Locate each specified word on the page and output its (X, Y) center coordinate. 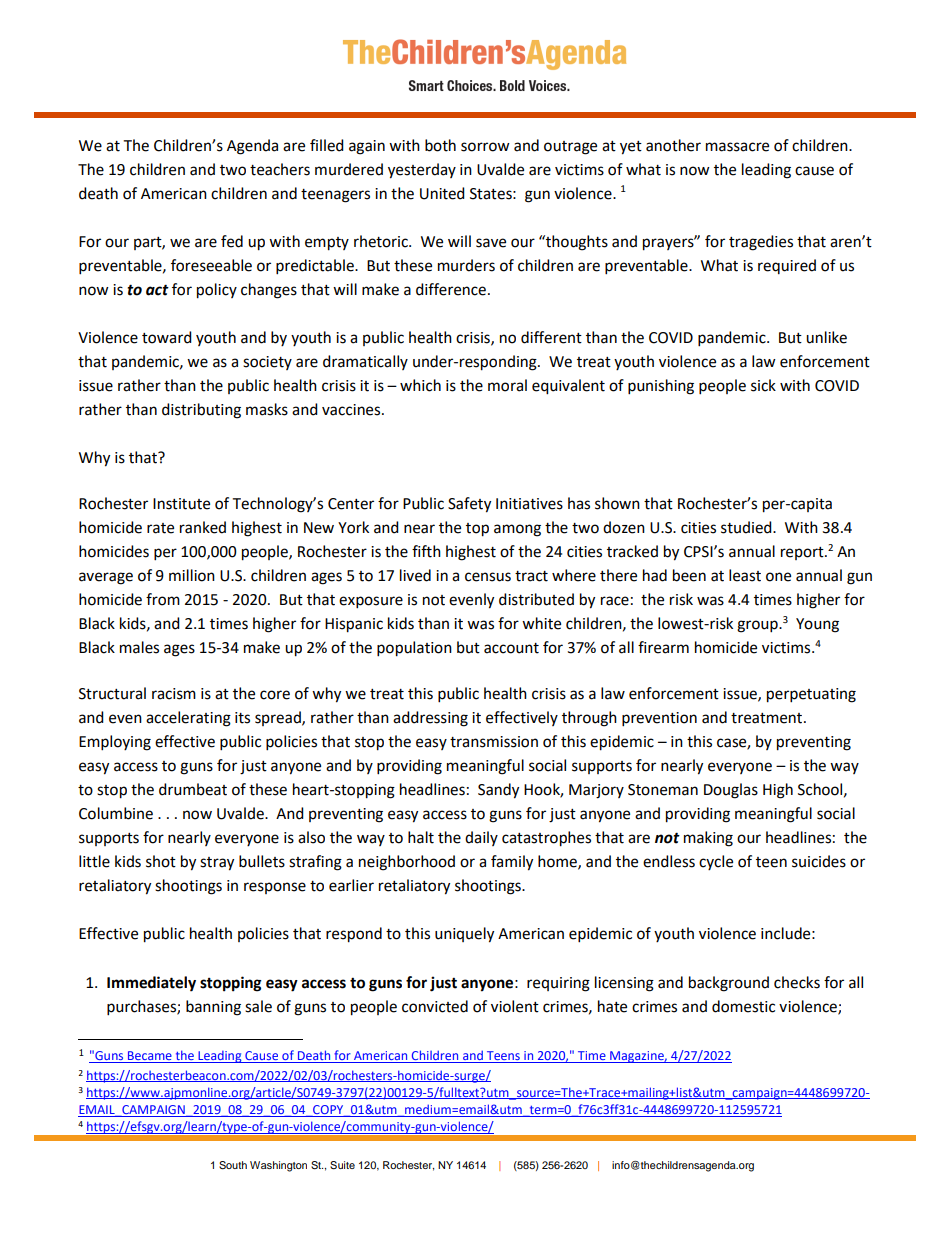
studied (747, 527)
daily (481, 838)
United (442, 193)
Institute (181, 504)
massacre (737, 147)
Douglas (731, 791)
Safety (469, 505)
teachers (280, 169)
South (233, 1165)
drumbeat (193, 789)
